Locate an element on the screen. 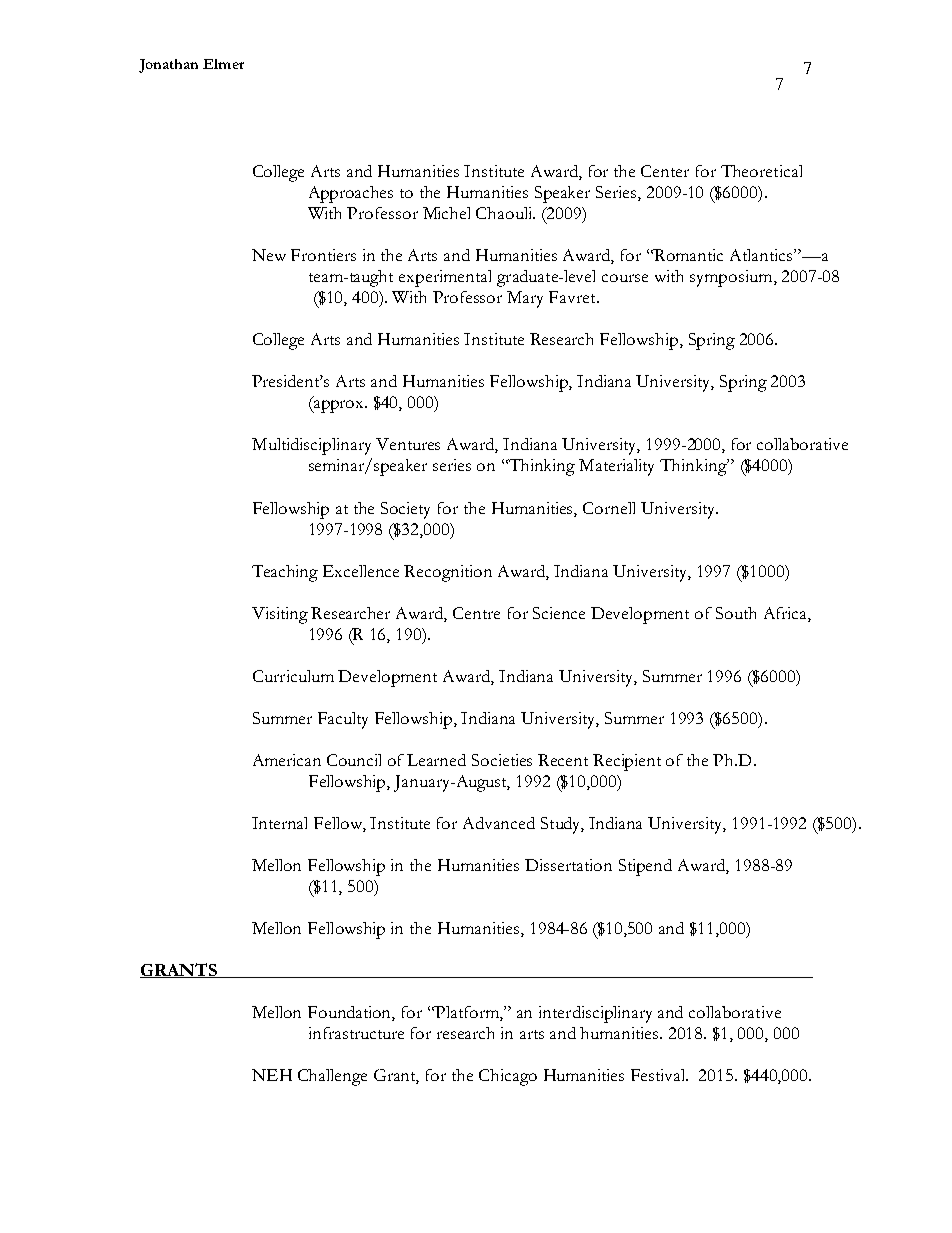 This screenshot has height=1233, width=952. symposium is located at coordinates (732, 278).
